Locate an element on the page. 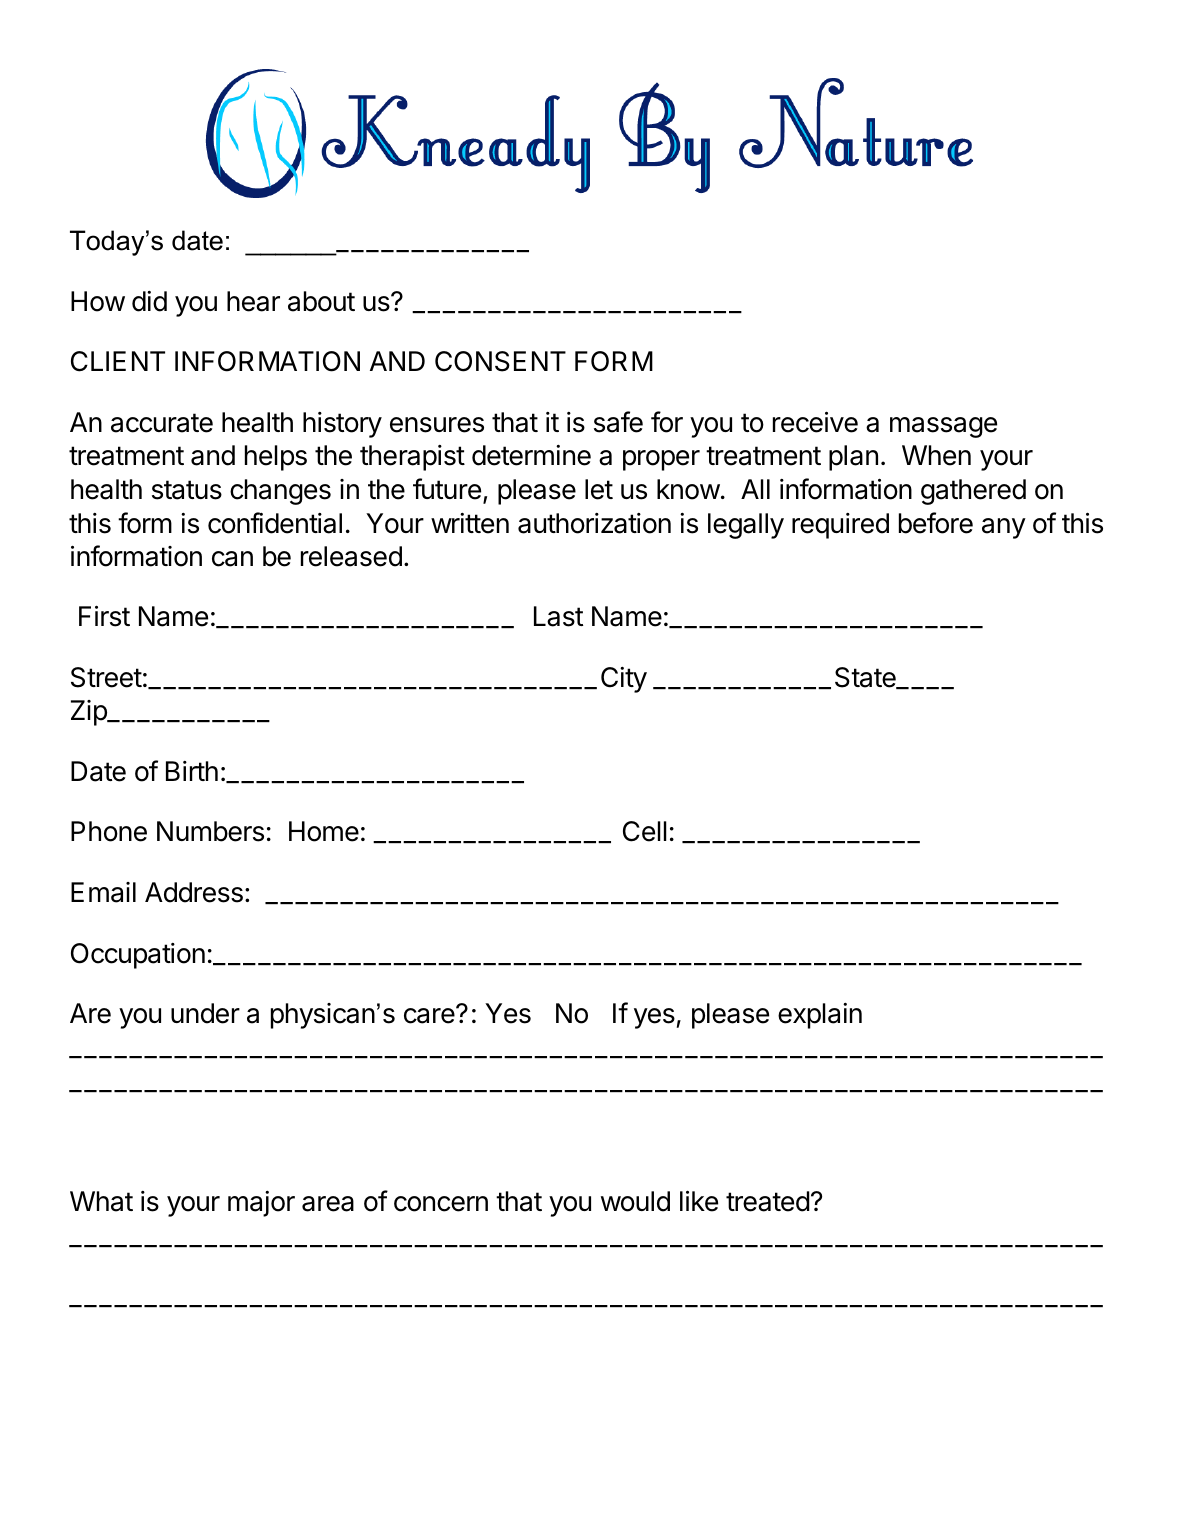 The image size is (1180, 1527). CONSENT is located at coordinates (500, 361).
